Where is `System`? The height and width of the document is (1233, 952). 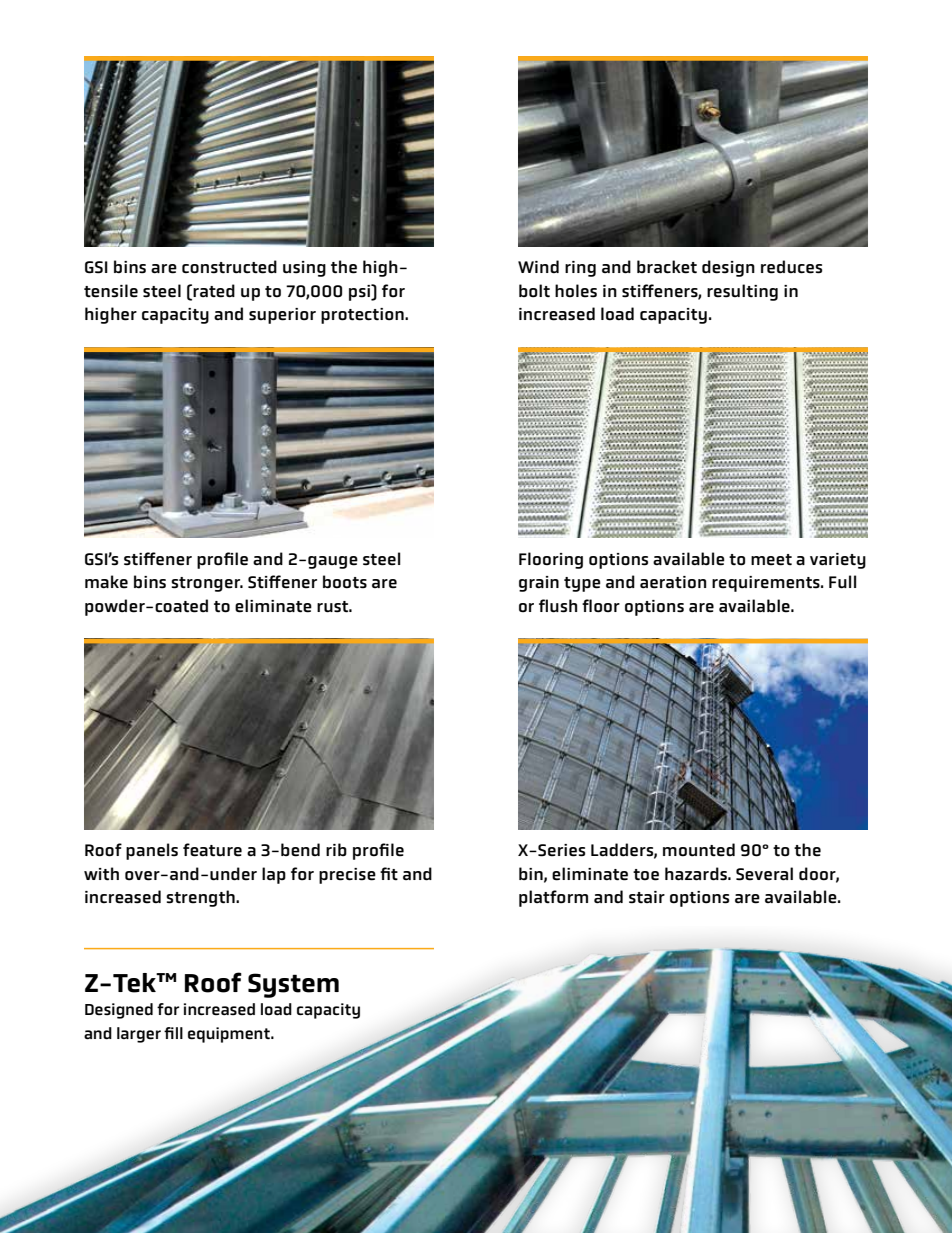
System is located at coordinates (293, 985).
